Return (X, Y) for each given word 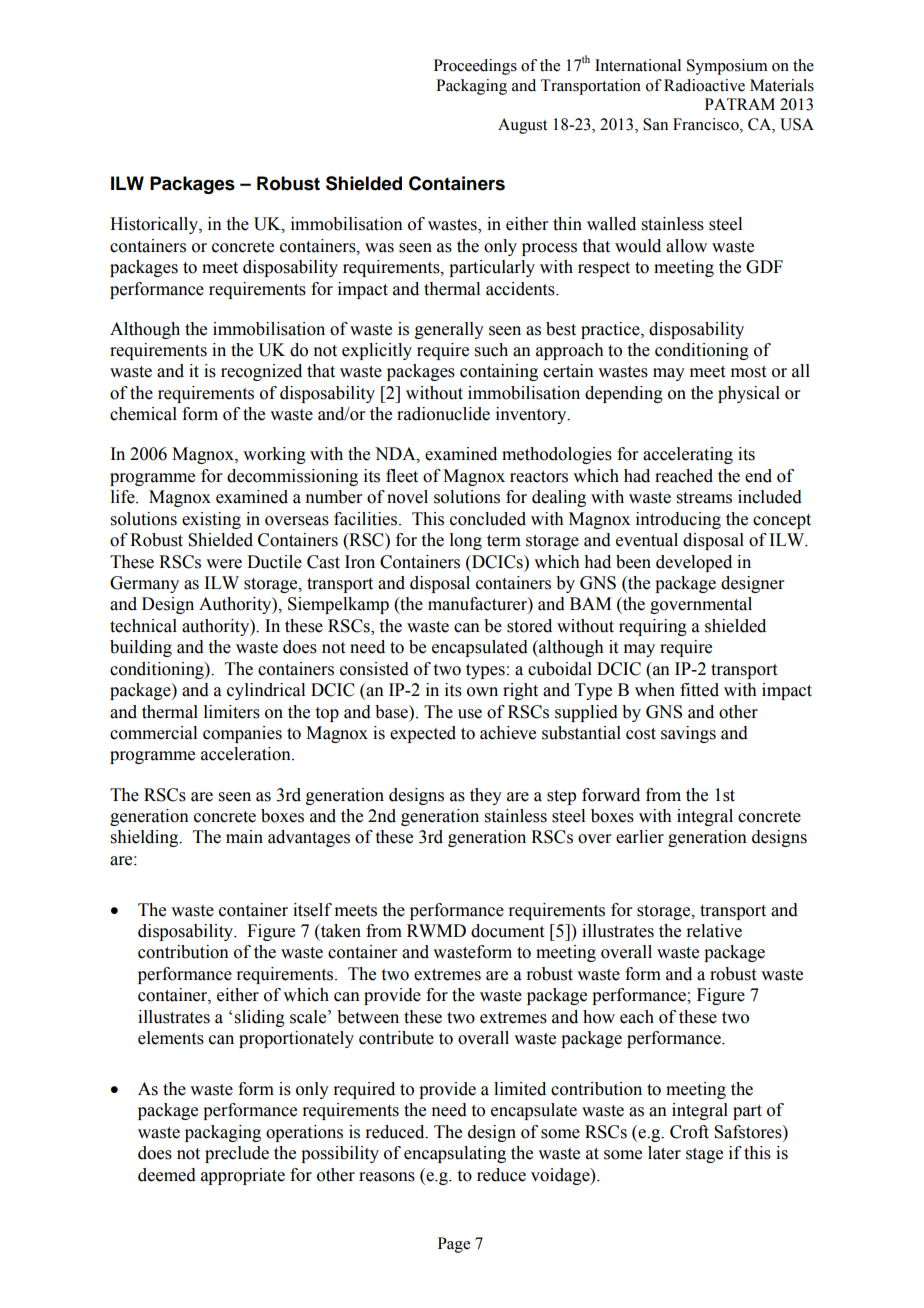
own (482, 692)
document (507, 931)
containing (499, 372)
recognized (261, 372)
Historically (155, 225)
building (141, 648)
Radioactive (704, 85)
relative (714, 931)
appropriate (243, 1176)
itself (312, 910)
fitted (699, 690)
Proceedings (475, 67)
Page (454, 1245)
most (748, 372)
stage (704, 1155)
